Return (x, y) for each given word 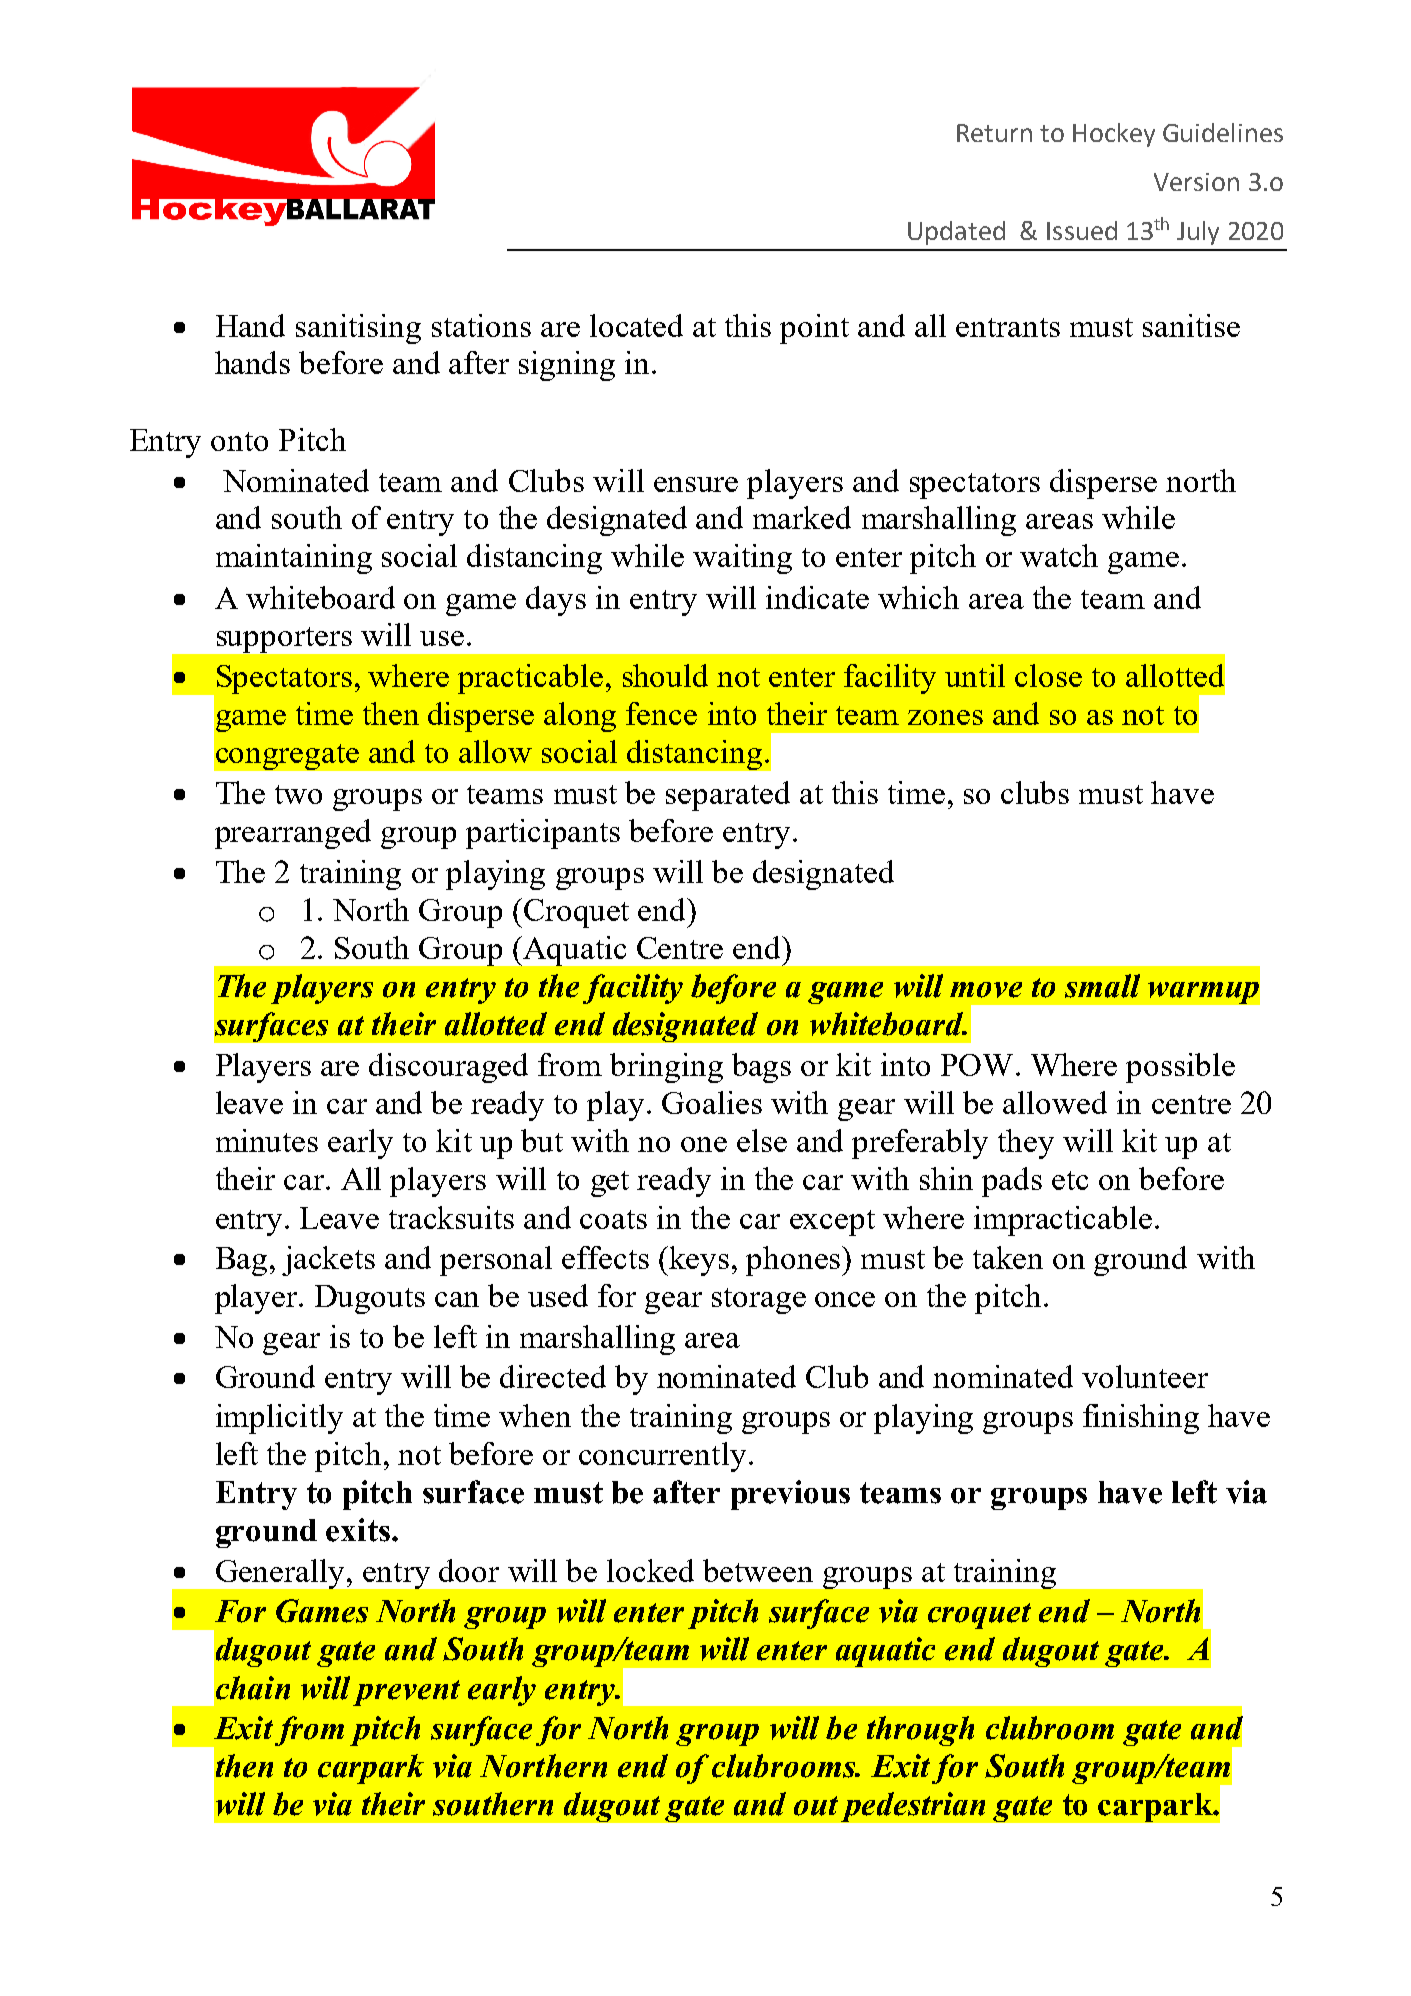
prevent (406, 1693)
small (1102, 986)
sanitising (358, 329)
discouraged (448, 1068)
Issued (1082, 230)
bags (761, 1068)
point (814, 329)
